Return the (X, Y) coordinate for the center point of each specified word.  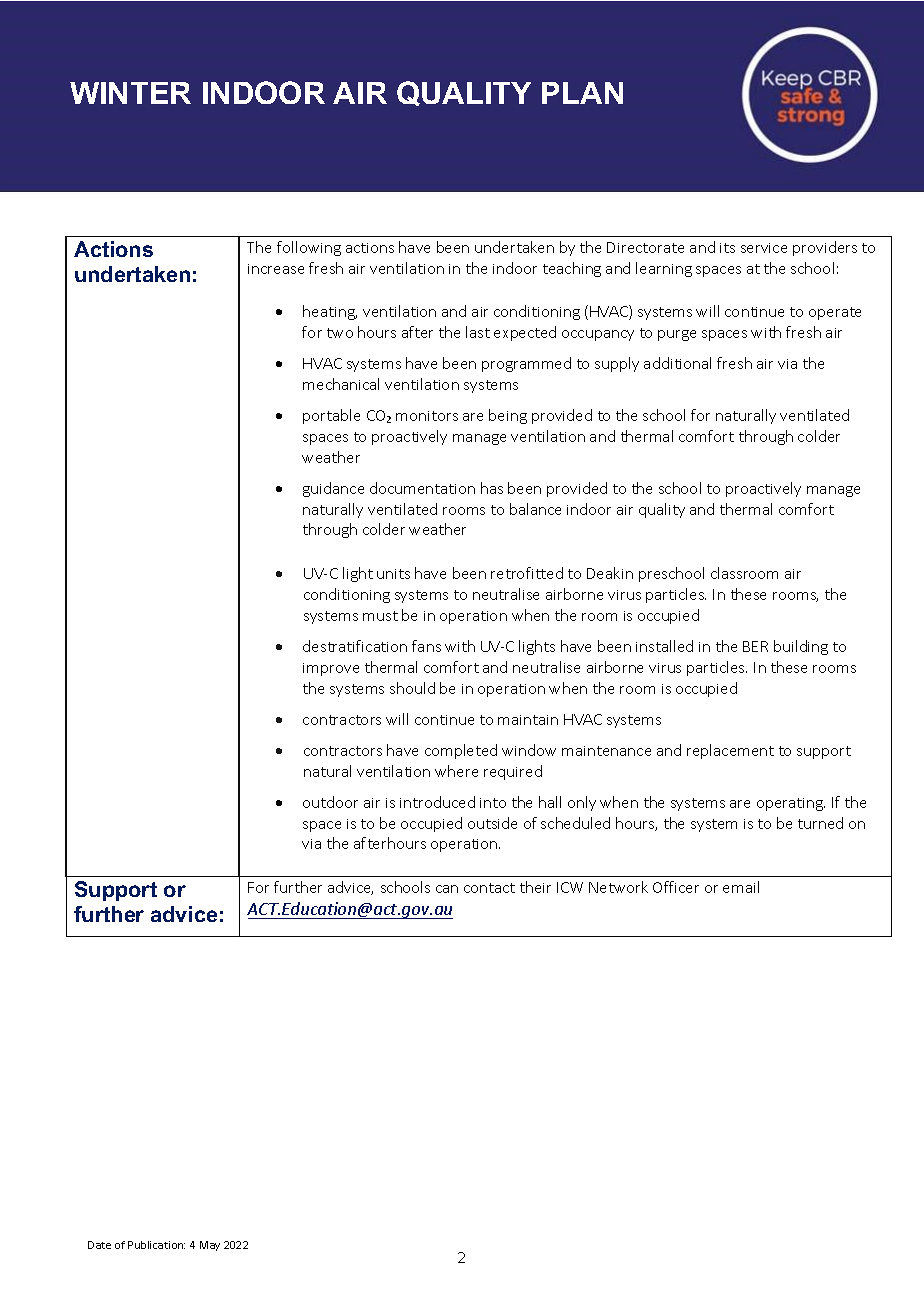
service (764, 248)
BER (755, 646)
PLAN (582, 93)
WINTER (130, 93)
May (210, 1246)
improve (331, 669)
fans (426, 646)
